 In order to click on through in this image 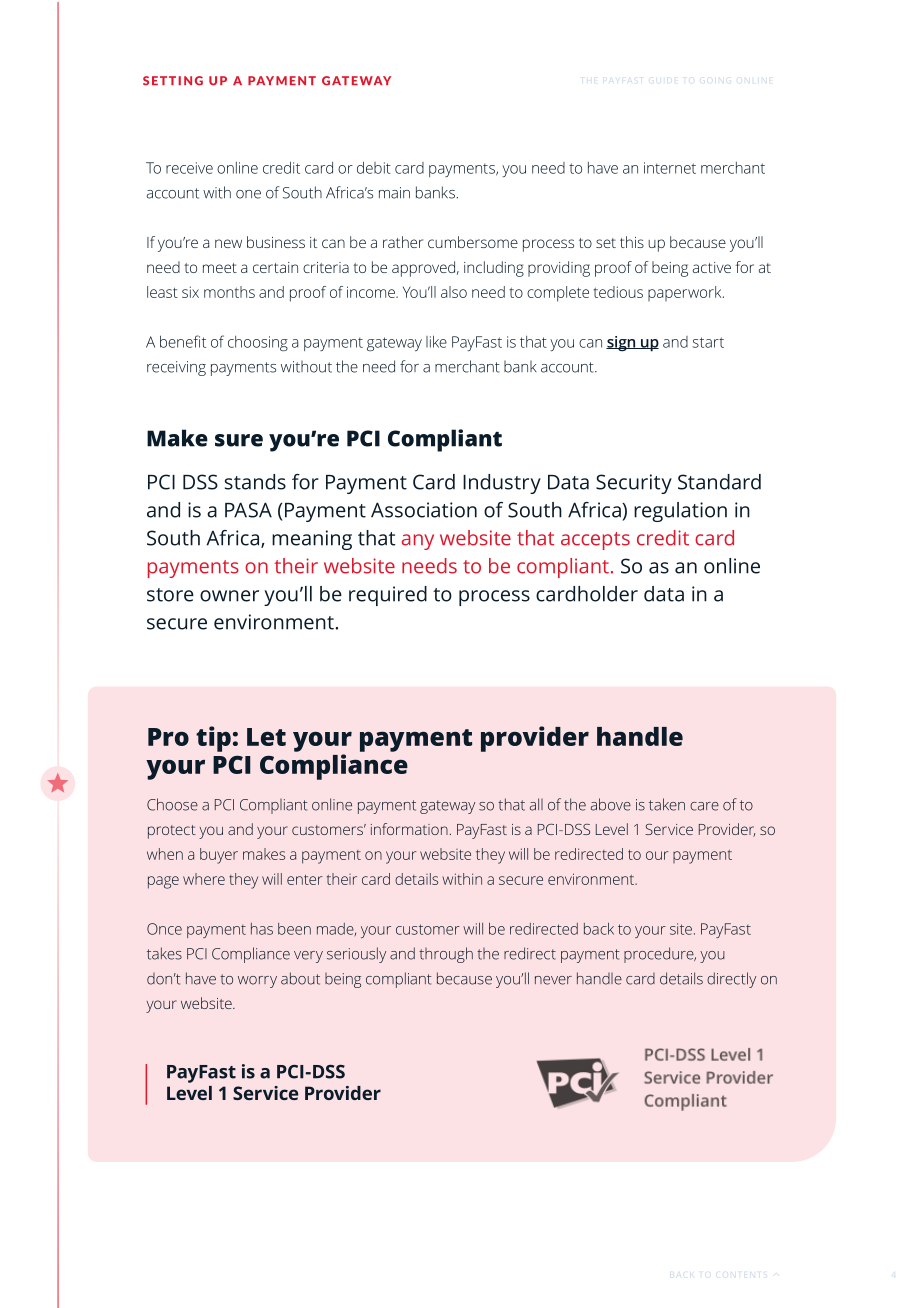, I will do `click(446, 955)`.
